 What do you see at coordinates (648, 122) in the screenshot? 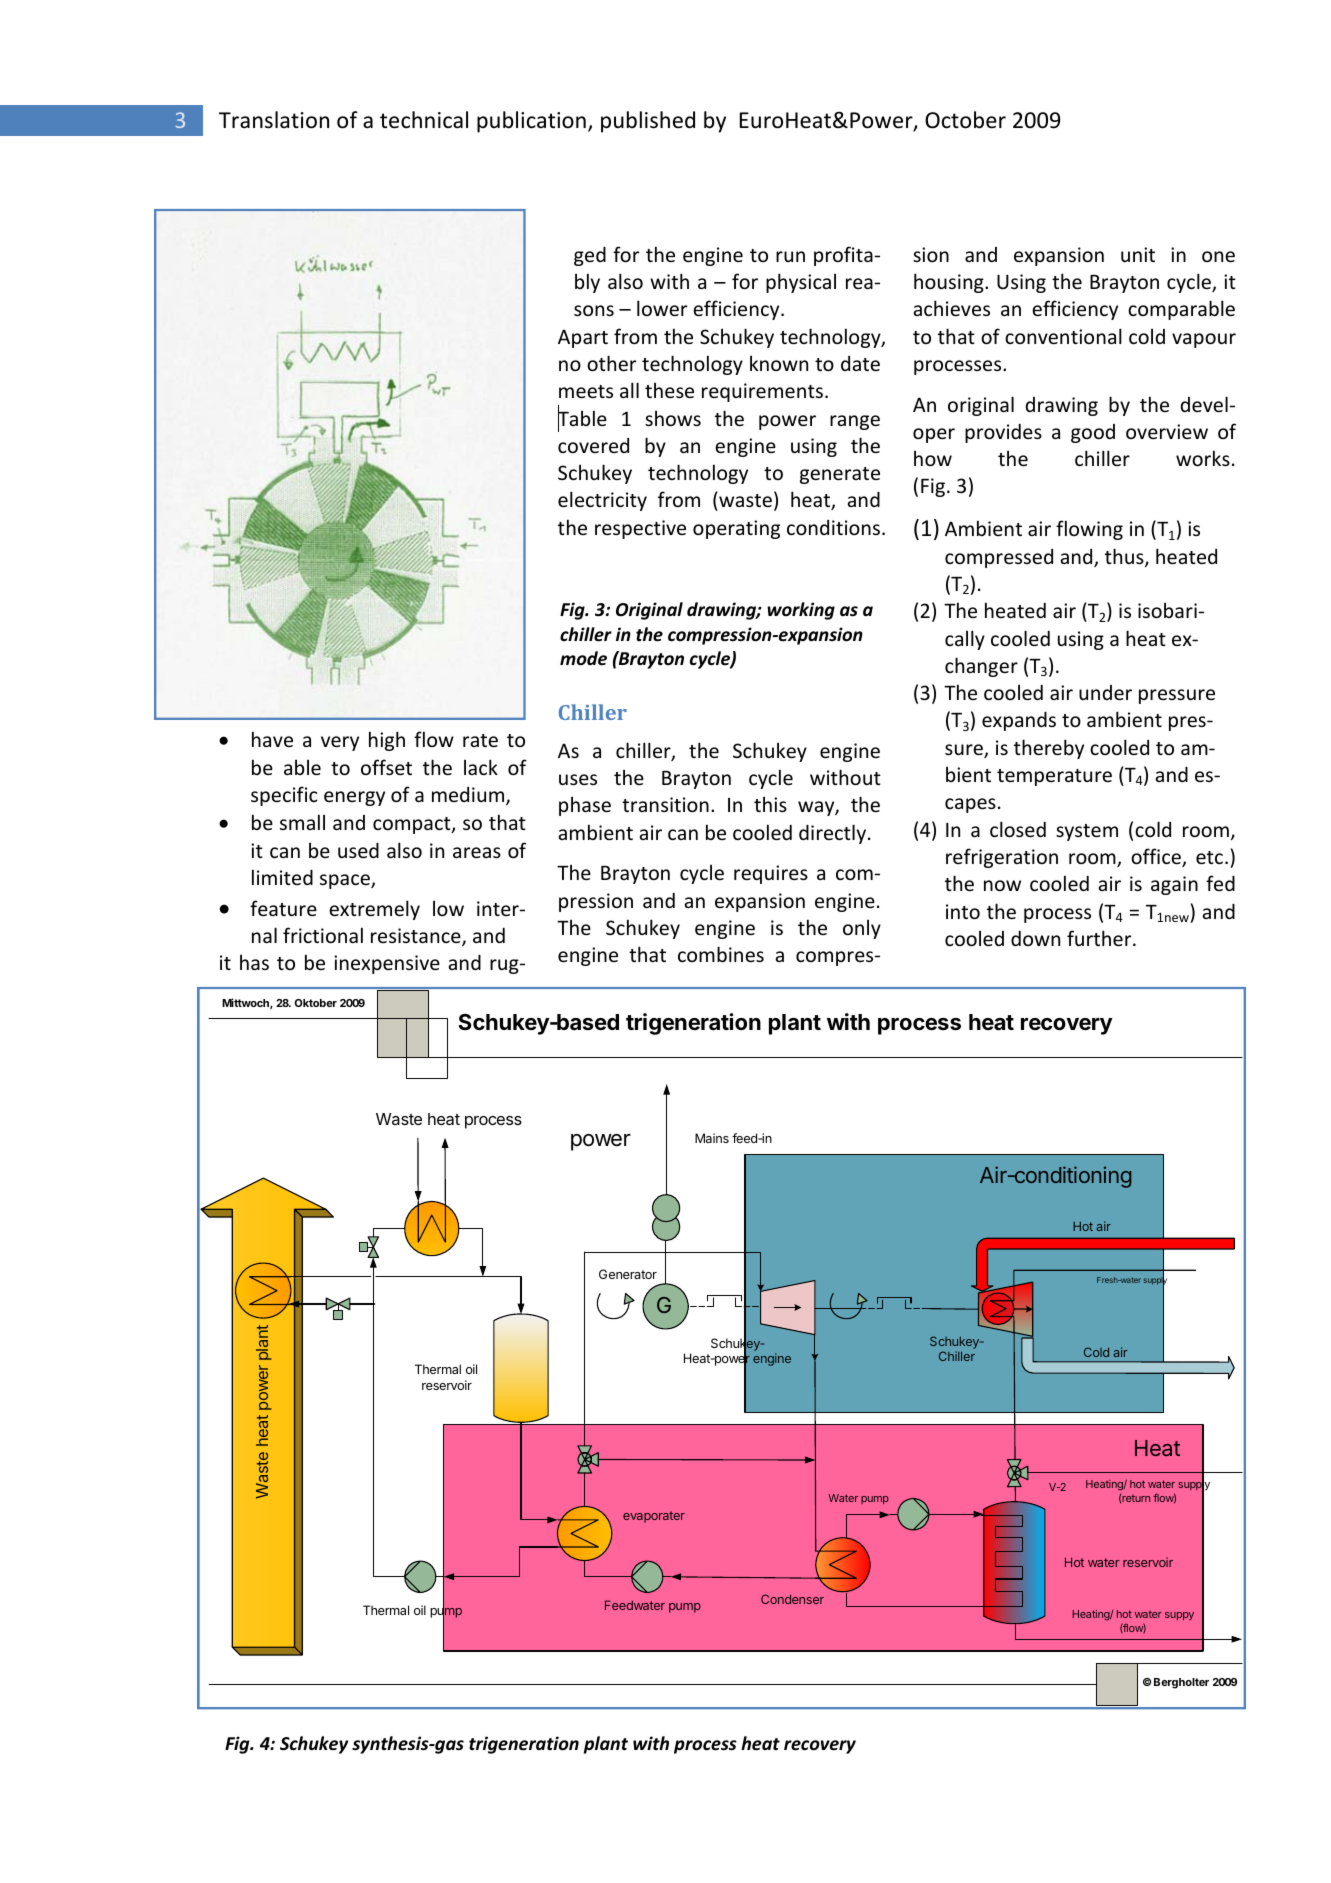
I see `published` at bounding box center [648, 122].
